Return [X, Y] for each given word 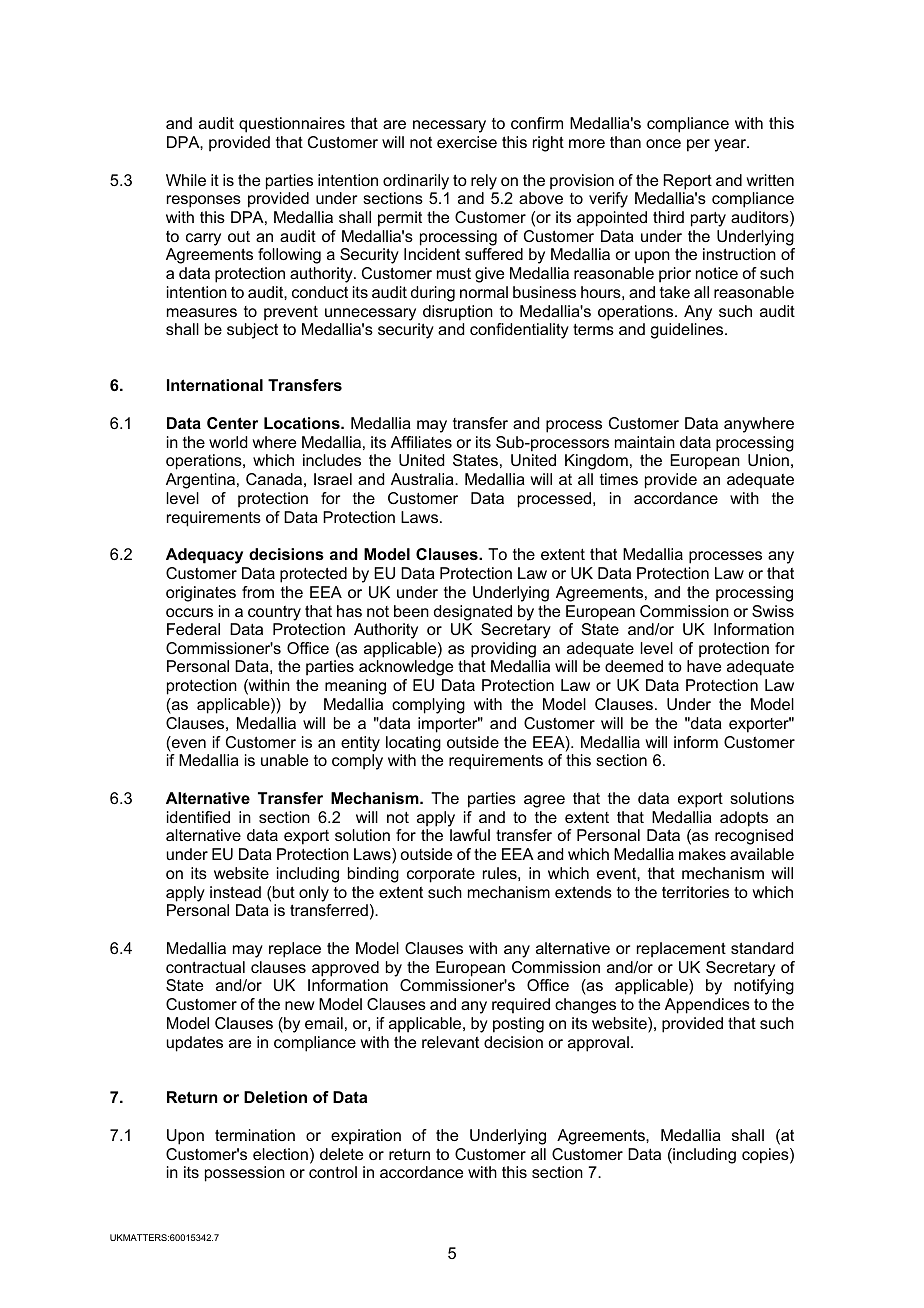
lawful [470, 835]
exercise [467, 142]
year [731, 145]
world [228, 442]
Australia [423, 479]
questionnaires [292, 125]
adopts [744, 819]
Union [768, 460]
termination [255, 1135]
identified [198, 817]
